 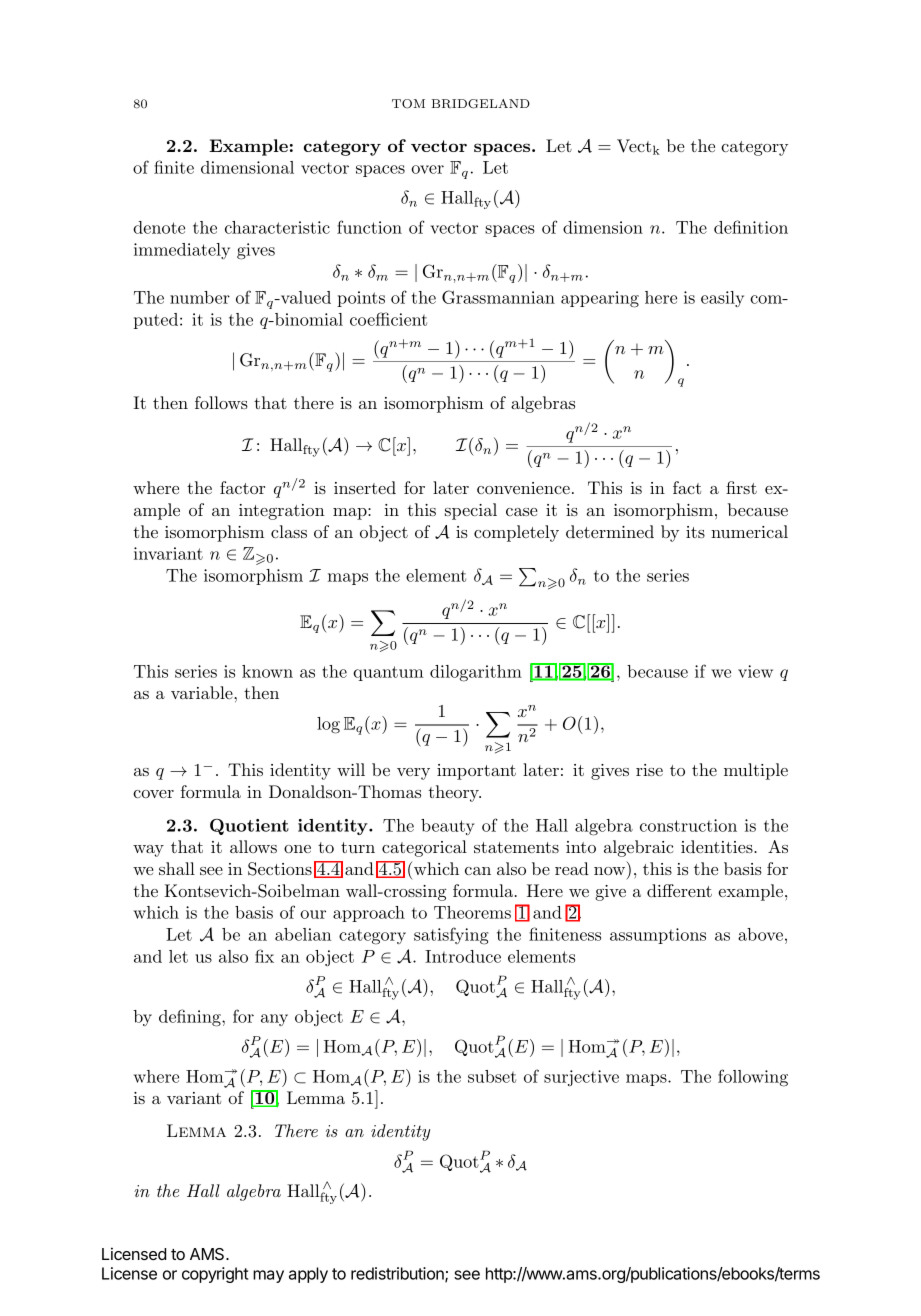 What do you see at coordinates (215, 1275) in the page?
I see `copyright` at bounding box center [215, 1275].
